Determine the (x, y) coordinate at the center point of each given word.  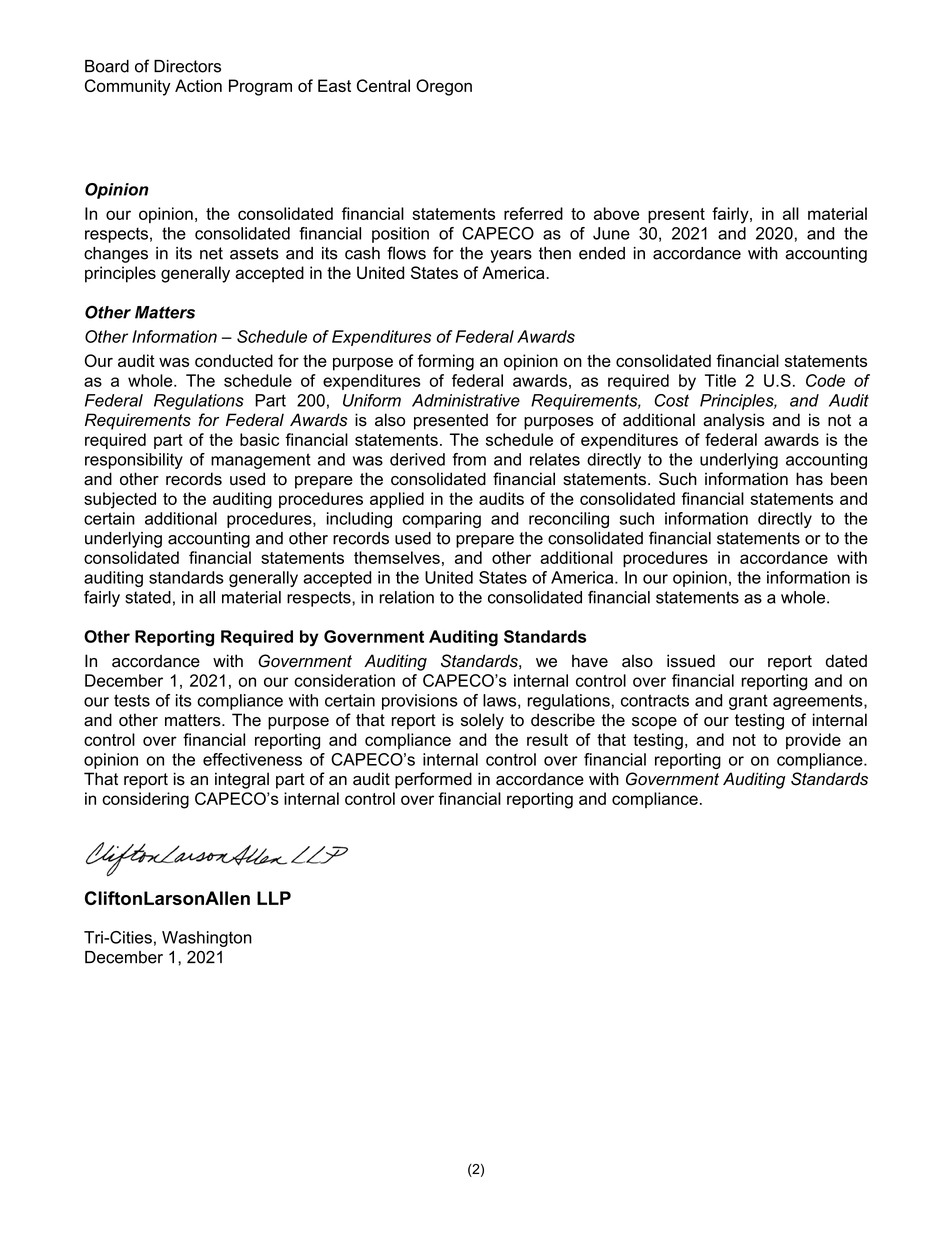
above (616, 213)
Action (198, 85)
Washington (207, 939)
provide (813, 741)
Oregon (444, 87)
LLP (274, 898)
